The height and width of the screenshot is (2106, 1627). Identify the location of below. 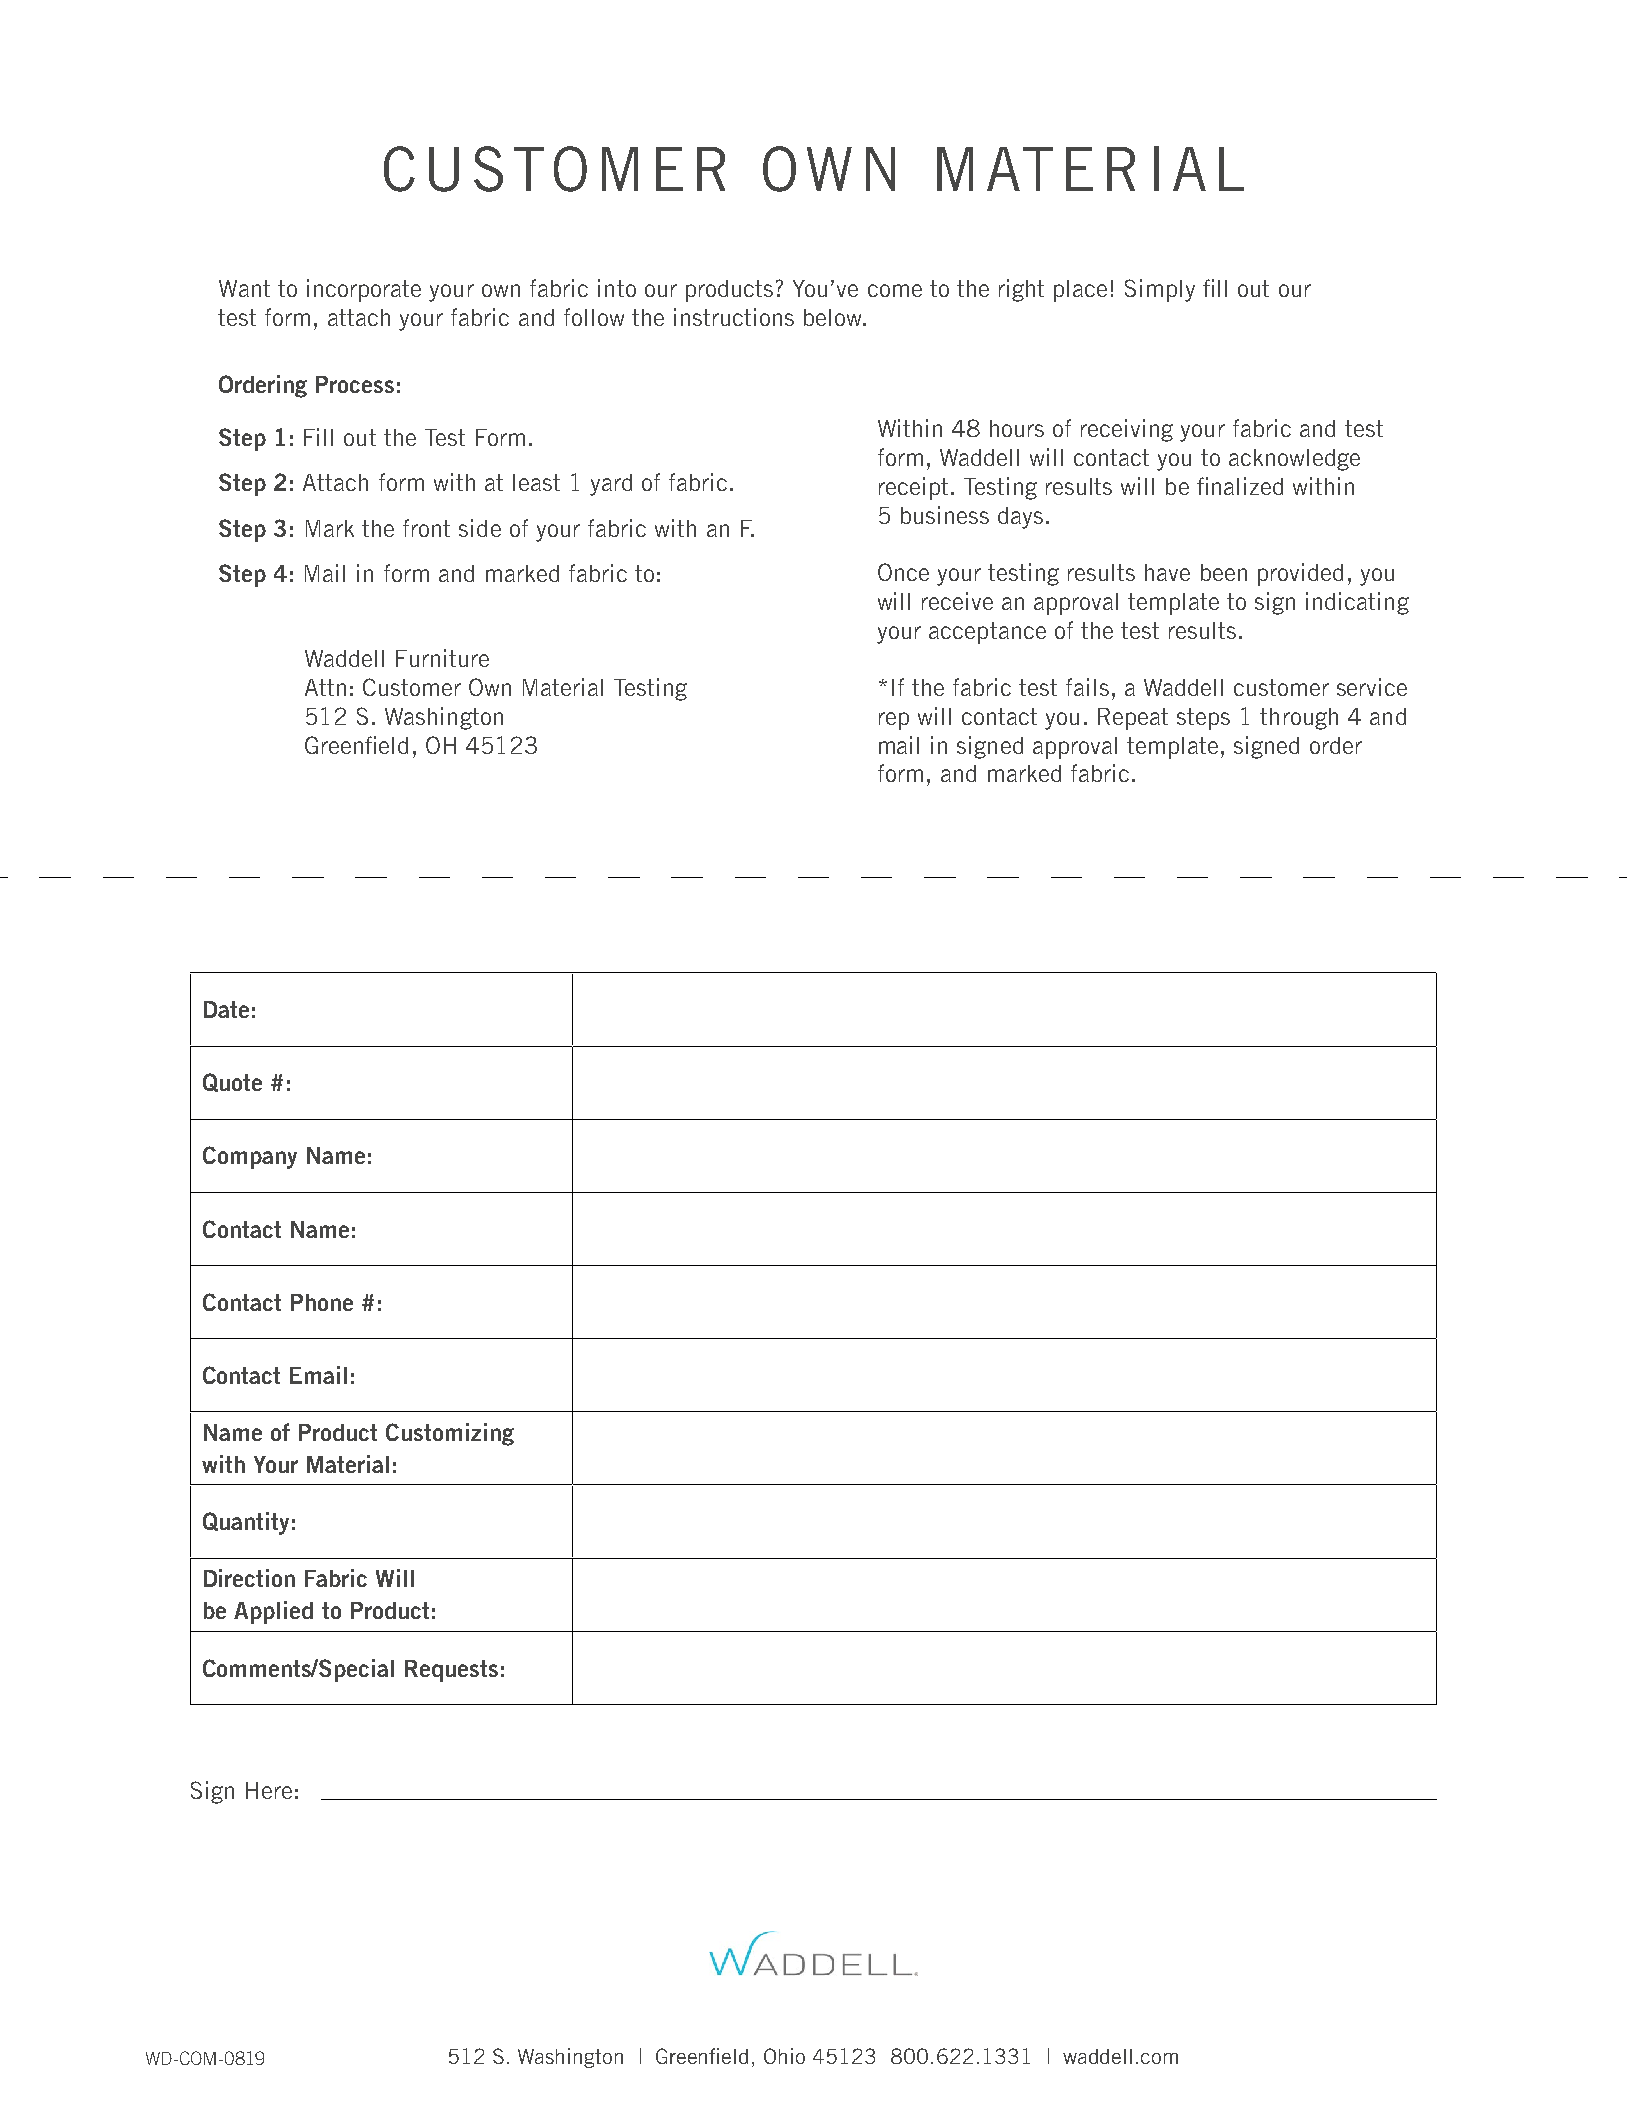
(834, 317).
